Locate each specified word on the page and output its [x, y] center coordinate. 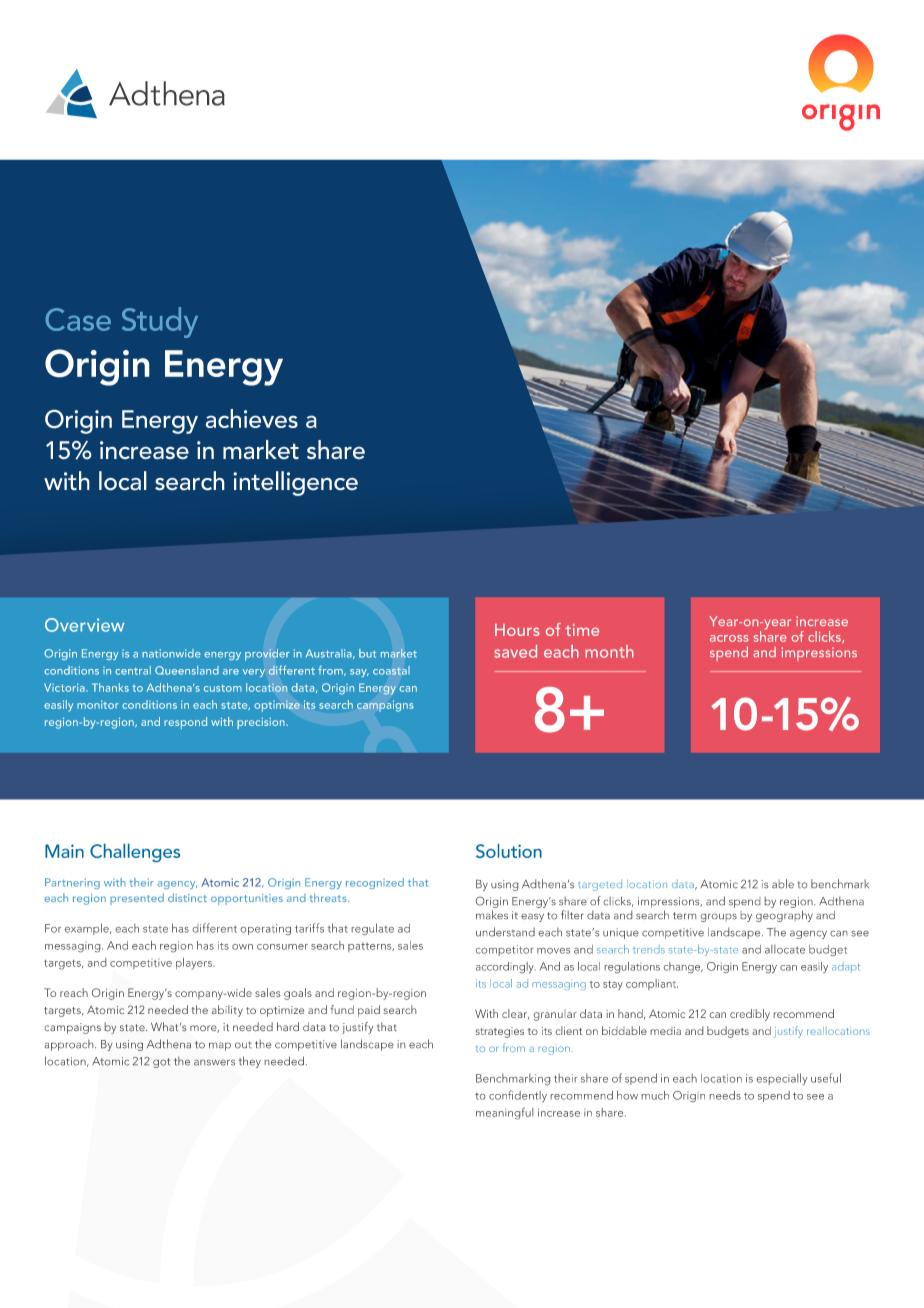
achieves [251, 418]
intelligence [295, 483]
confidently [518, 1096]
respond [185, 723]
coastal [391, 670]
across [729, 638]
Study [160, 322]
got [161, 1063]
